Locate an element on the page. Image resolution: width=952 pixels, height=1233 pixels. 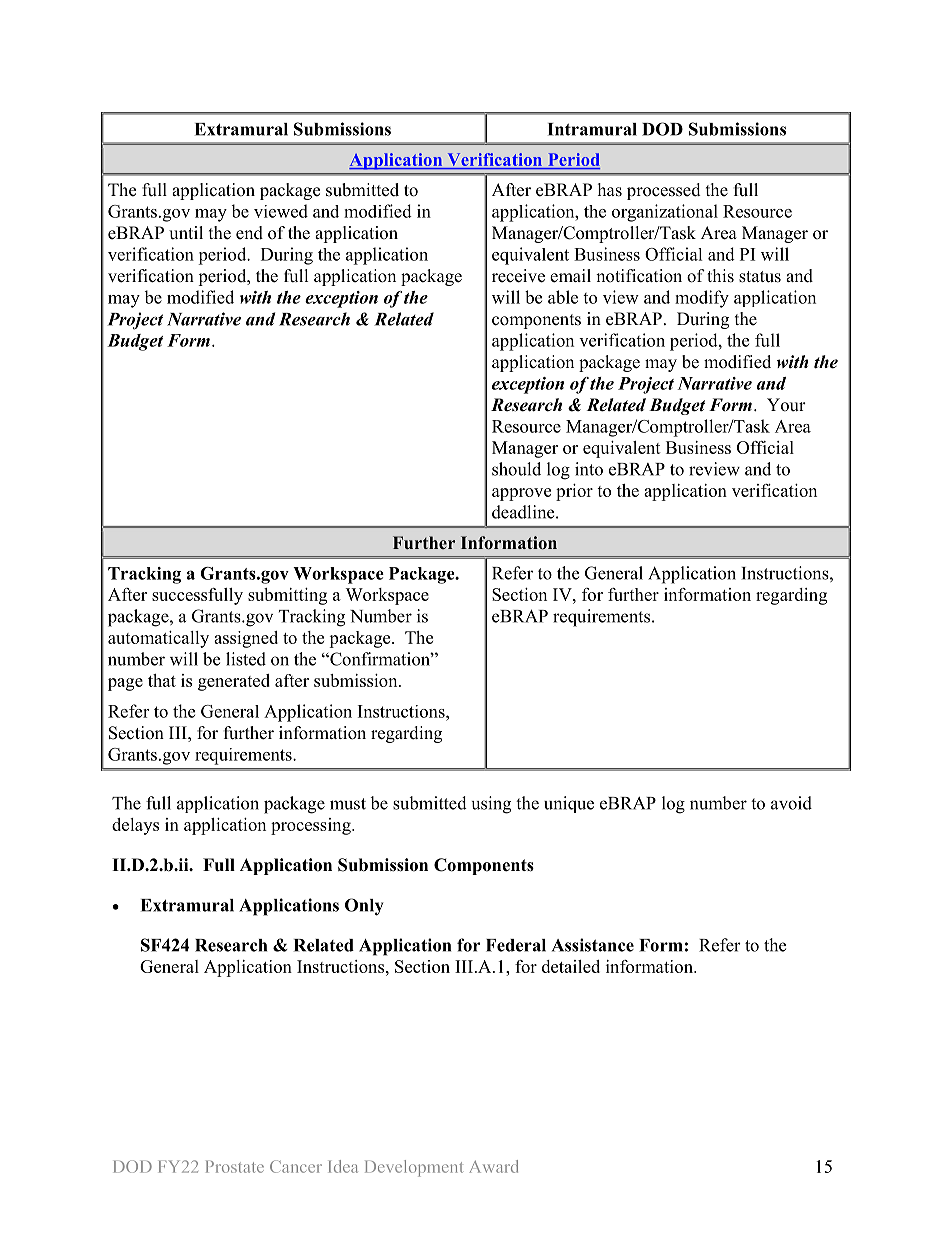
submitting is located at coordinates (287, 596).
